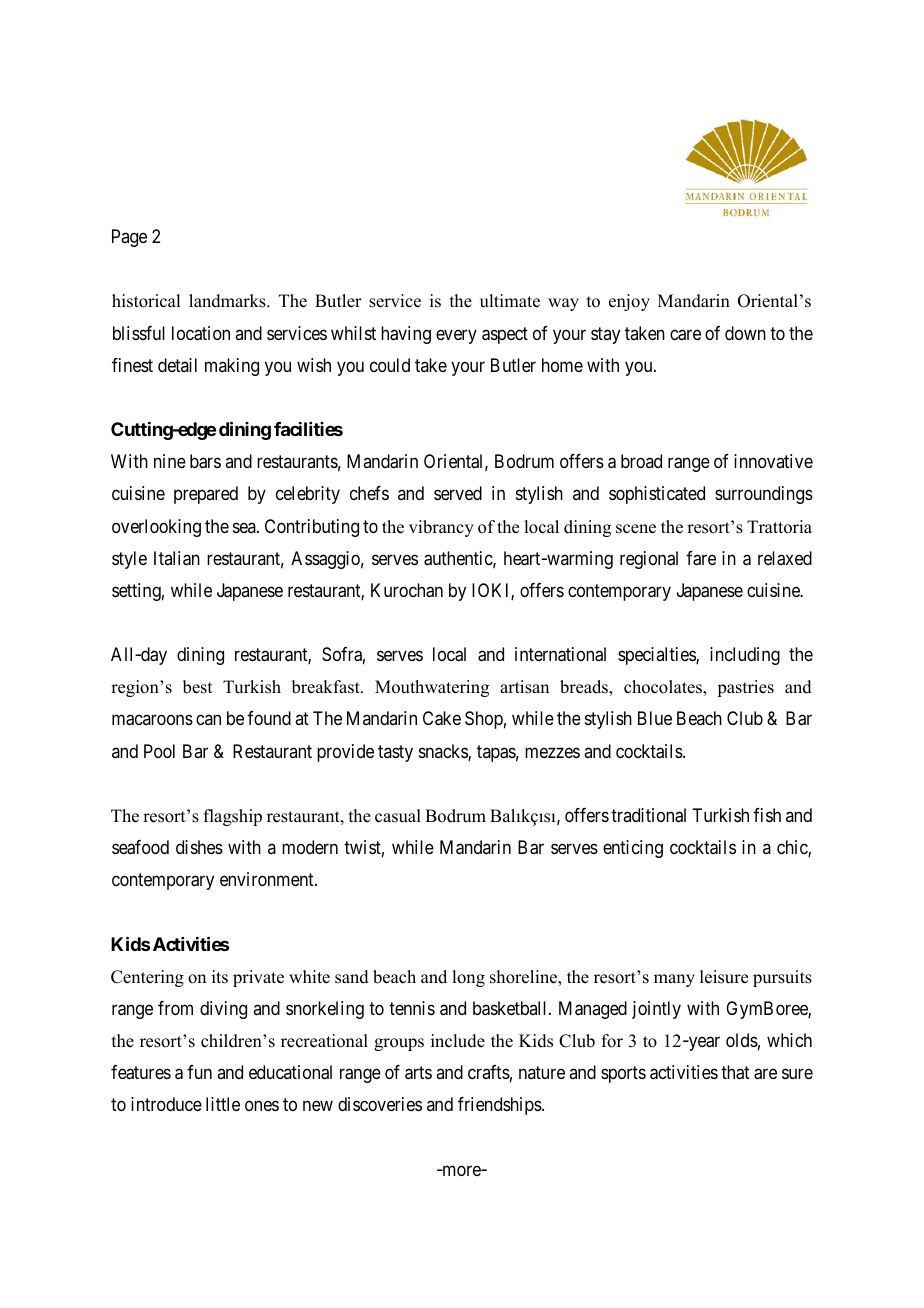 The height and width of the screenshot is (1308, 924). I want to click on vibrancy, so click(441, 528).
